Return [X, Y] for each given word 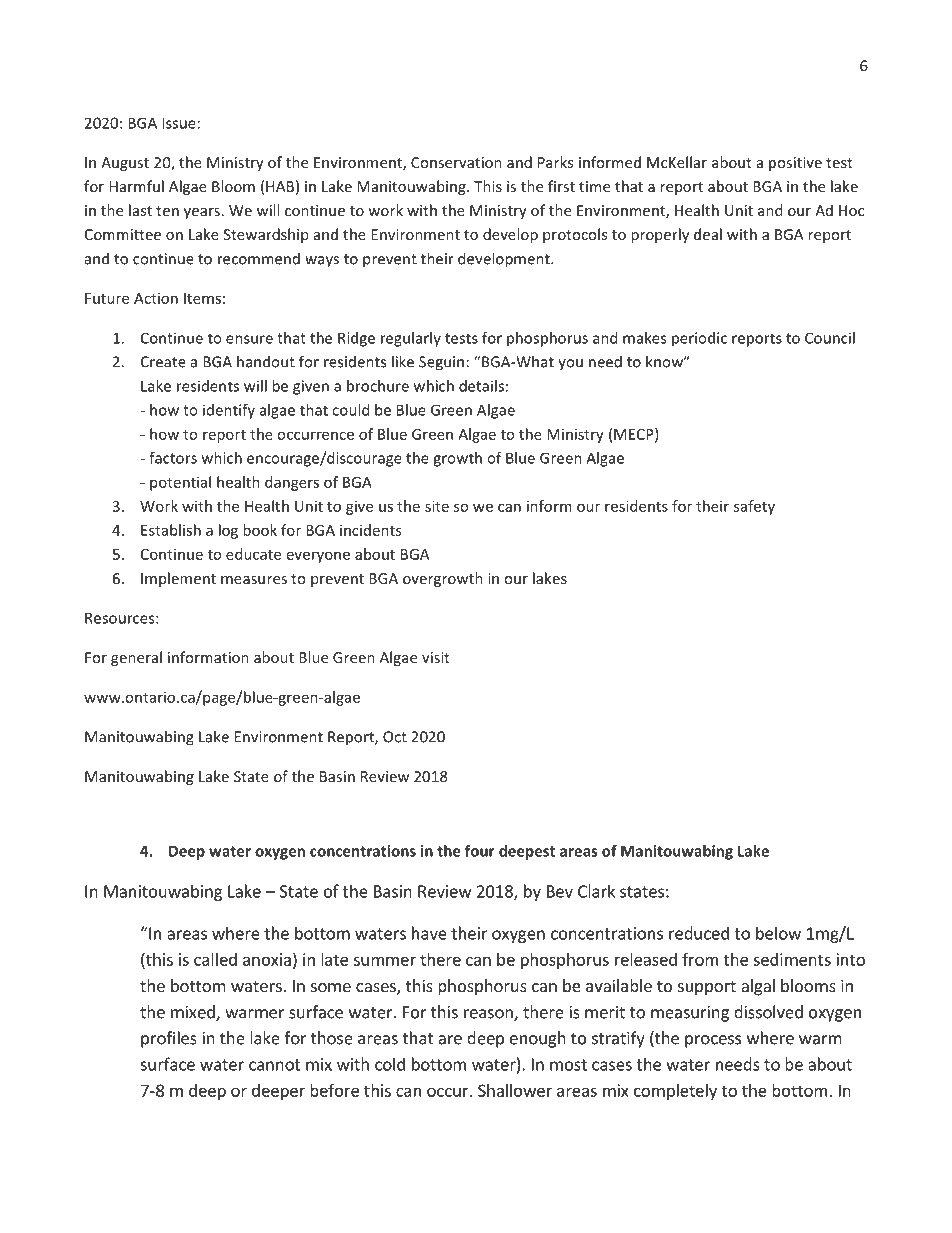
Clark [596, 891]
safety [754, 507]
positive [795, 164]
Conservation [456, 162]
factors [173, 458]
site [437, 506]
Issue [179, 123]
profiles [169, 1039]
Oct [395, 737]
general [136, 658]
